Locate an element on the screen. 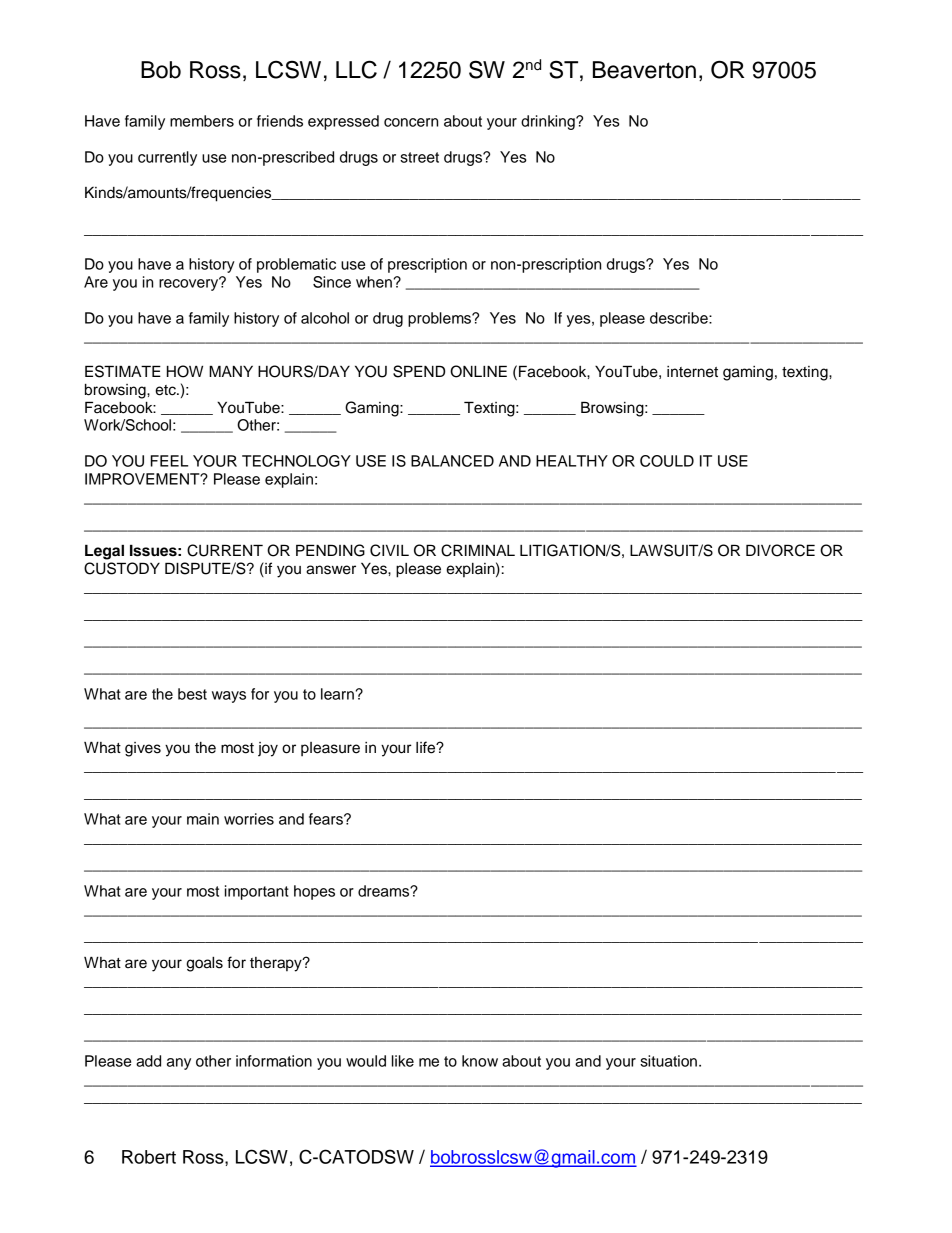  internet is located at coordinates (692, 372).
